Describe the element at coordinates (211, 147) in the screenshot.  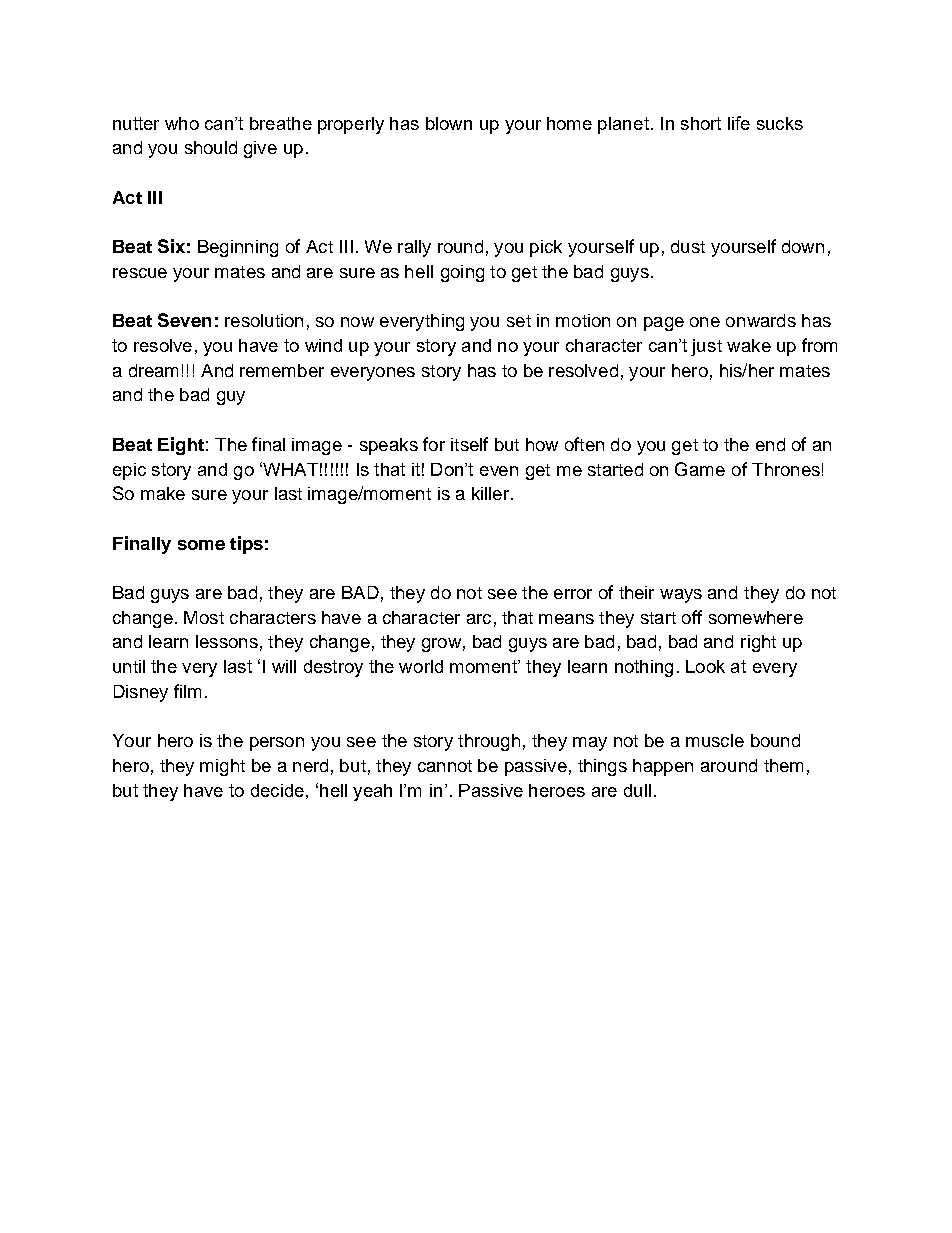
I see `should` at that location.
